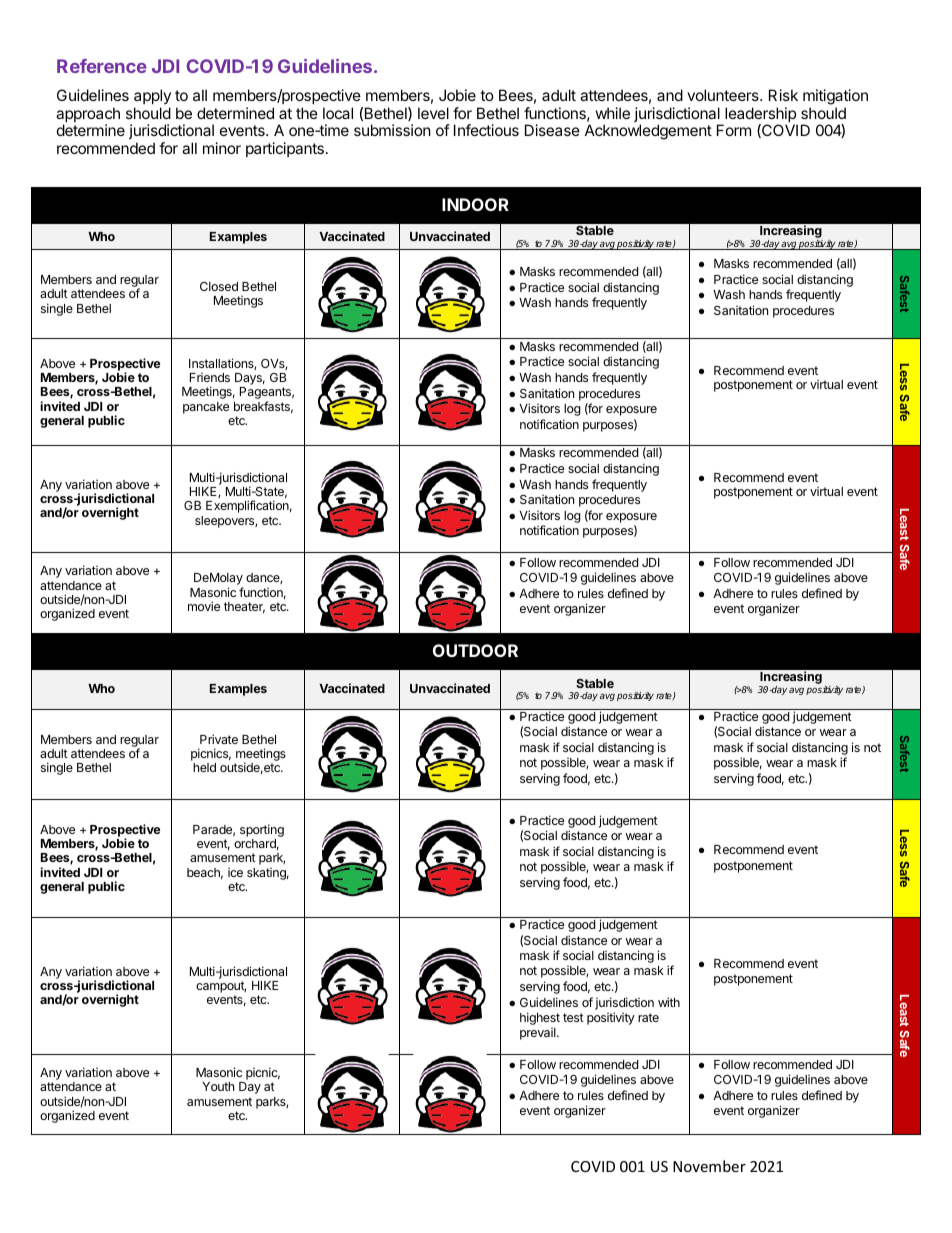  Describe the element at coordinates (724, 95) in the screenshot. I see `volunteers` at that location.
